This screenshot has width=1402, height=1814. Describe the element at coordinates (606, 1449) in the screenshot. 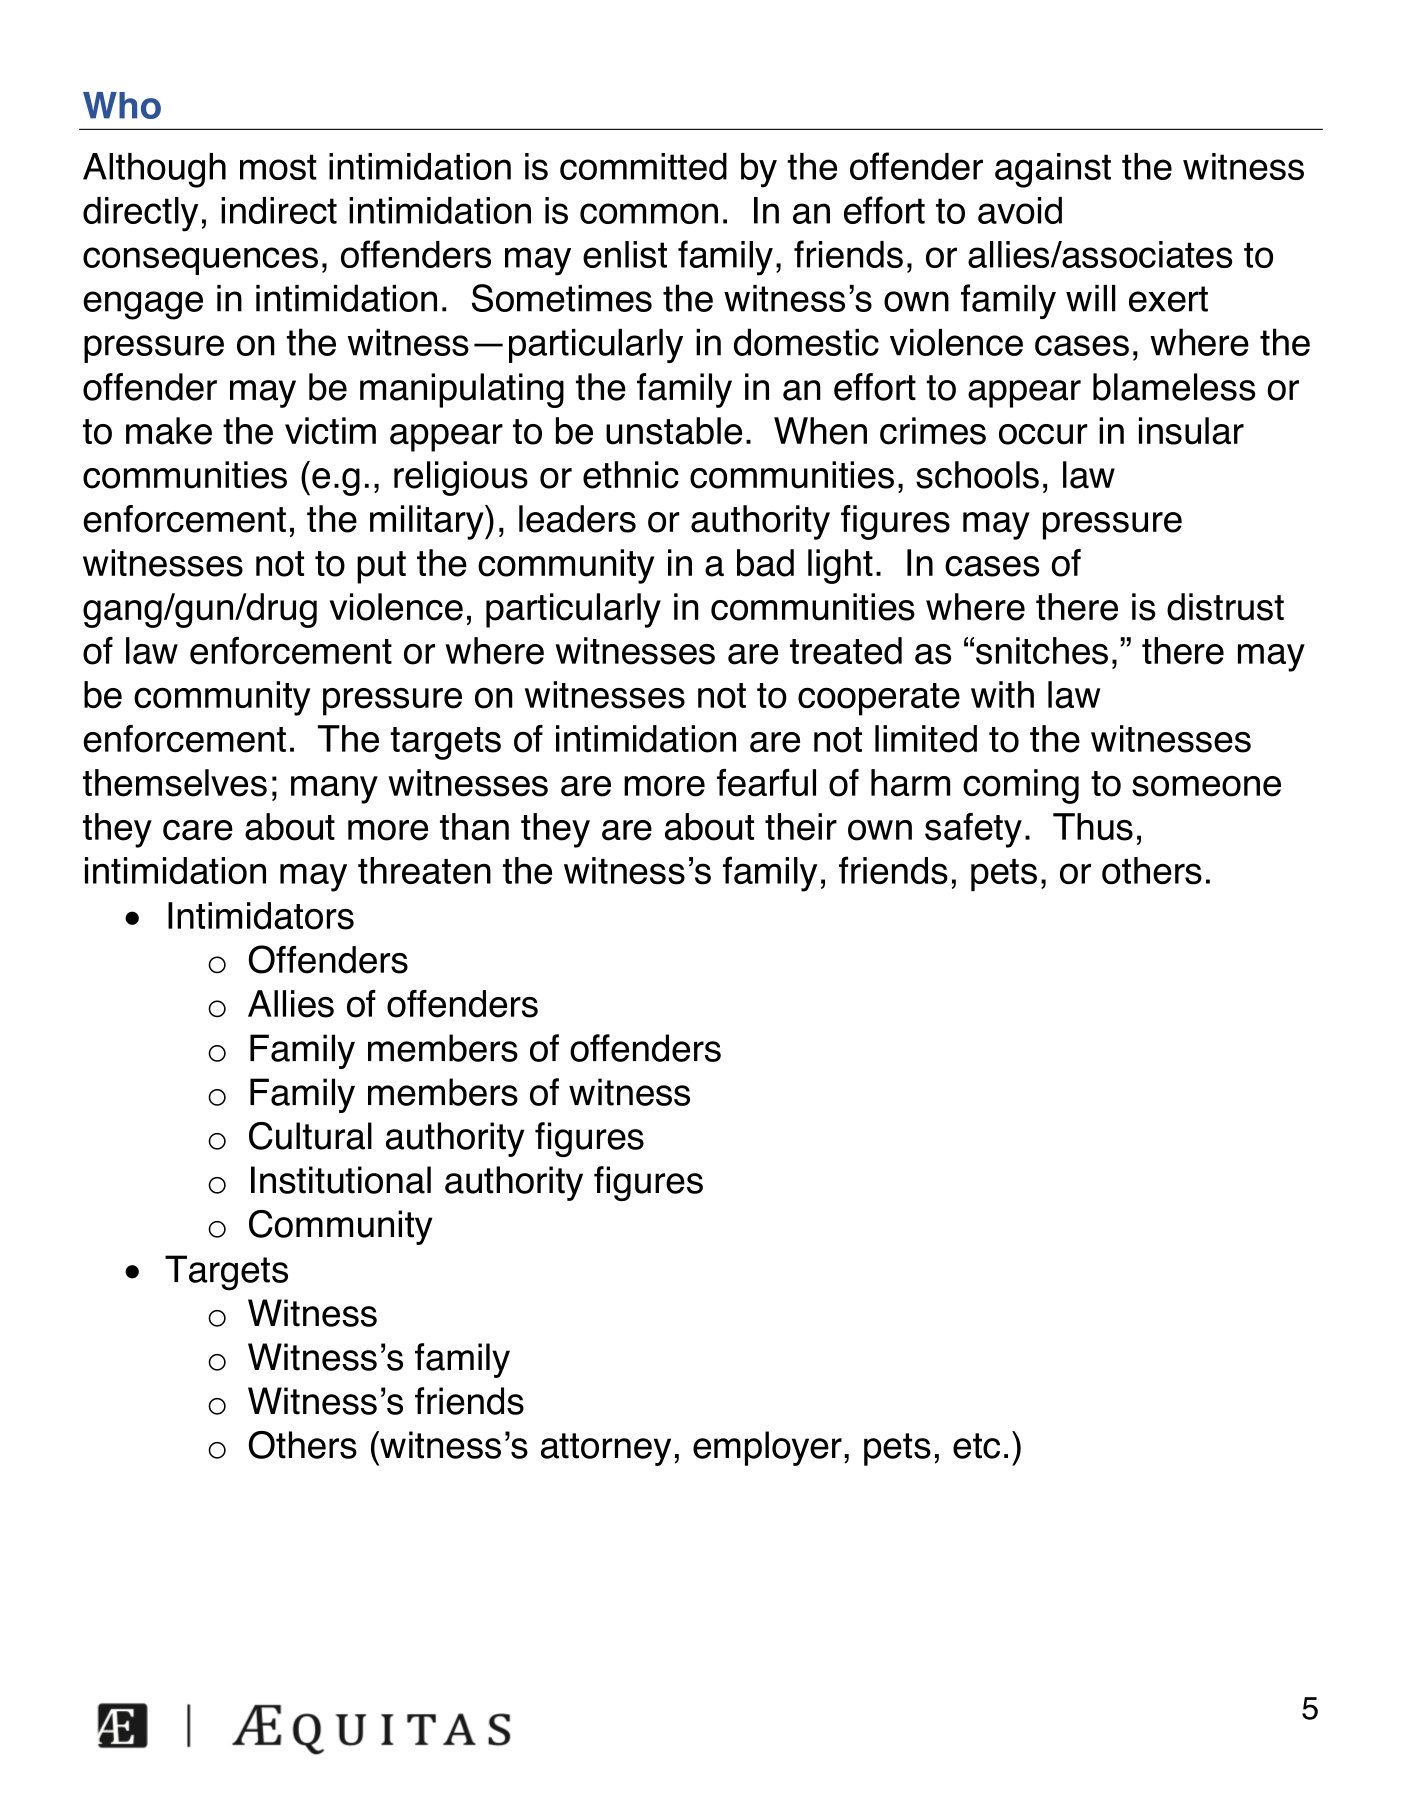

I see `attorney` at that location.
